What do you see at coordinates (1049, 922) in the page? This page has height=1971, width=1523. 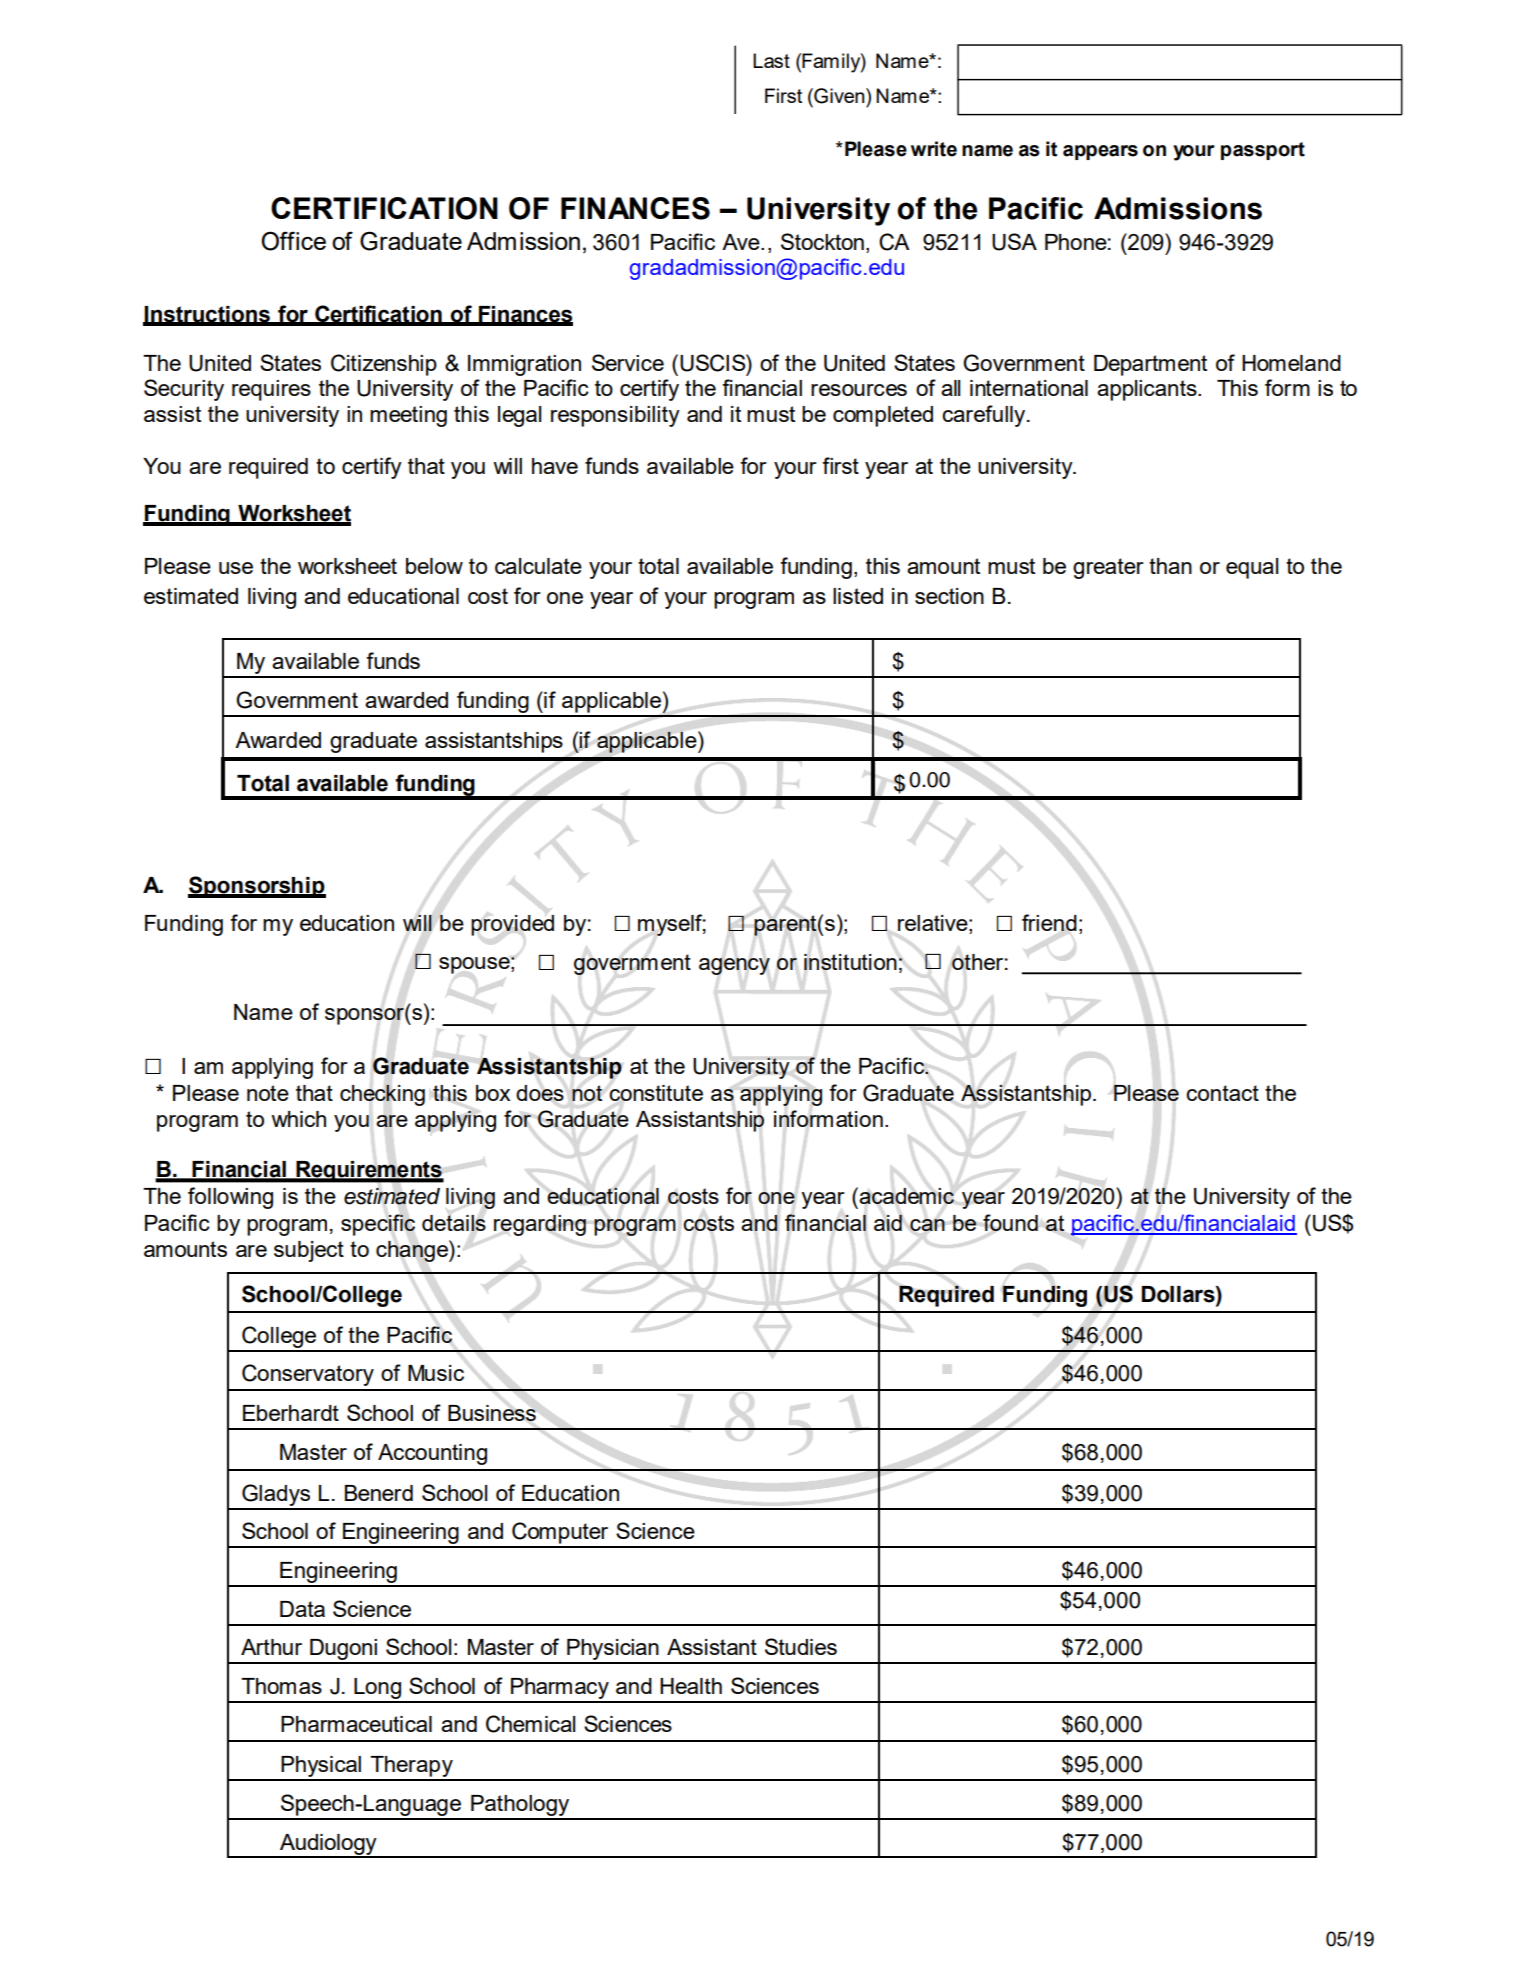 I see `friend` at bounding box center [1049, 922].
